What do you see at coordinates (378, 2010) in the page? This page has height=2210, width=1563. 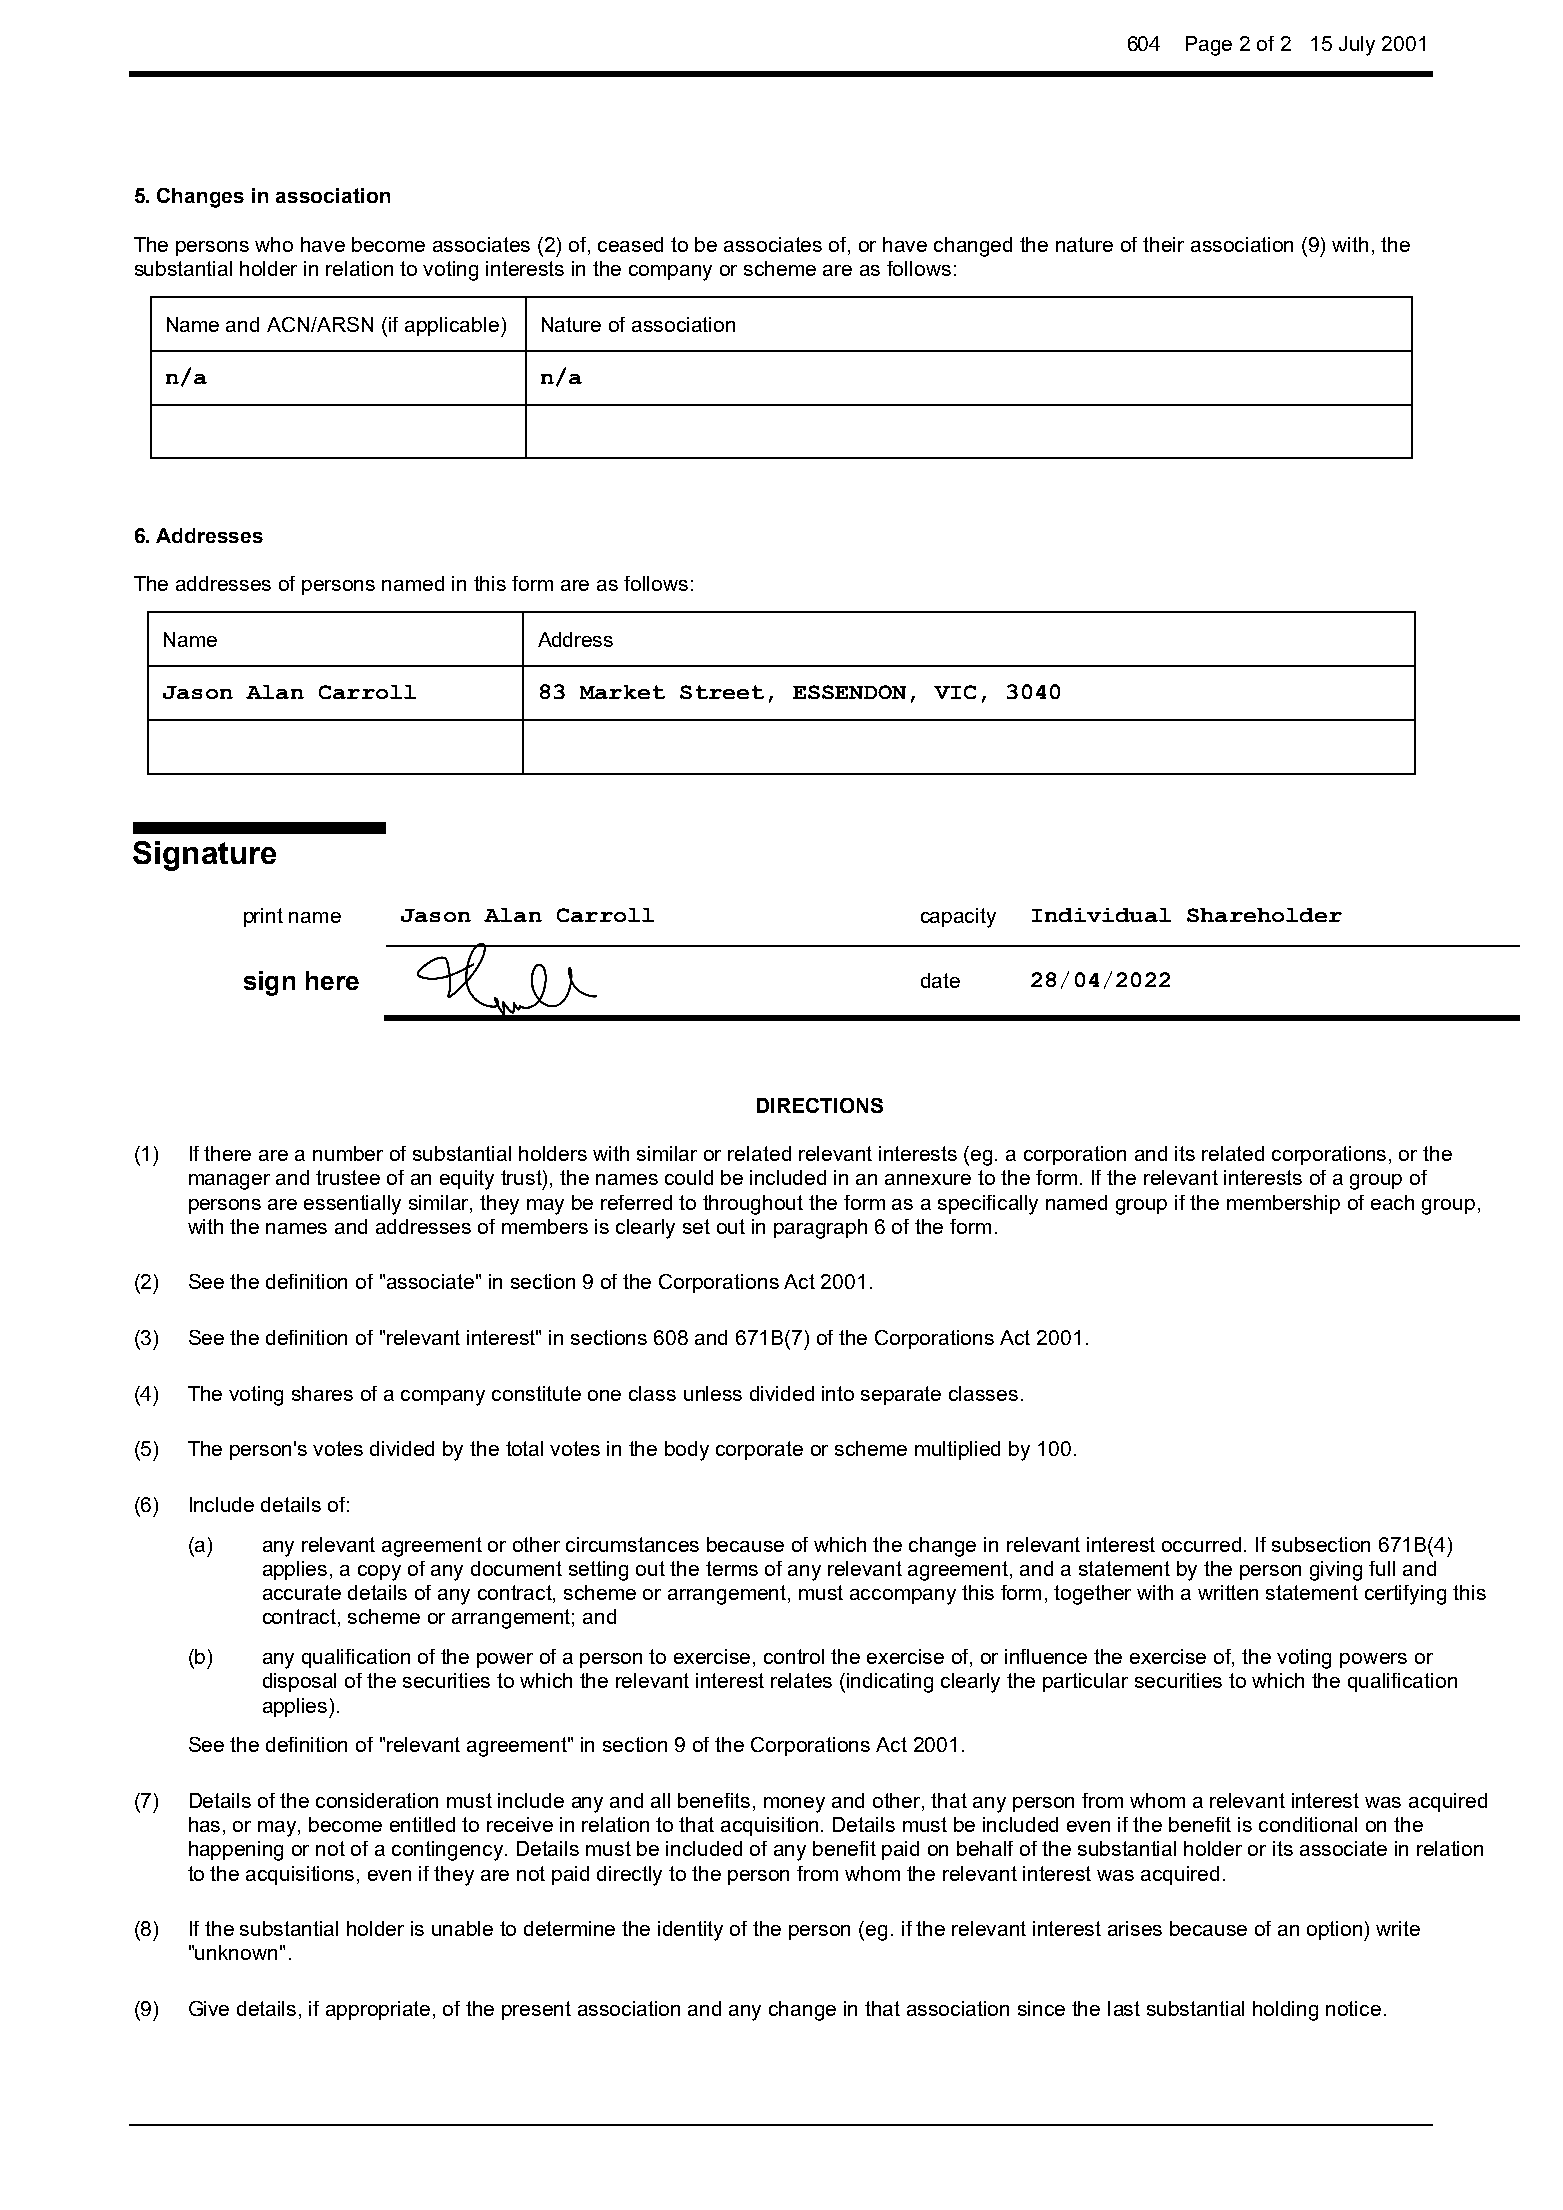 I see `appropriate` at bounding box center [378, 2010].
